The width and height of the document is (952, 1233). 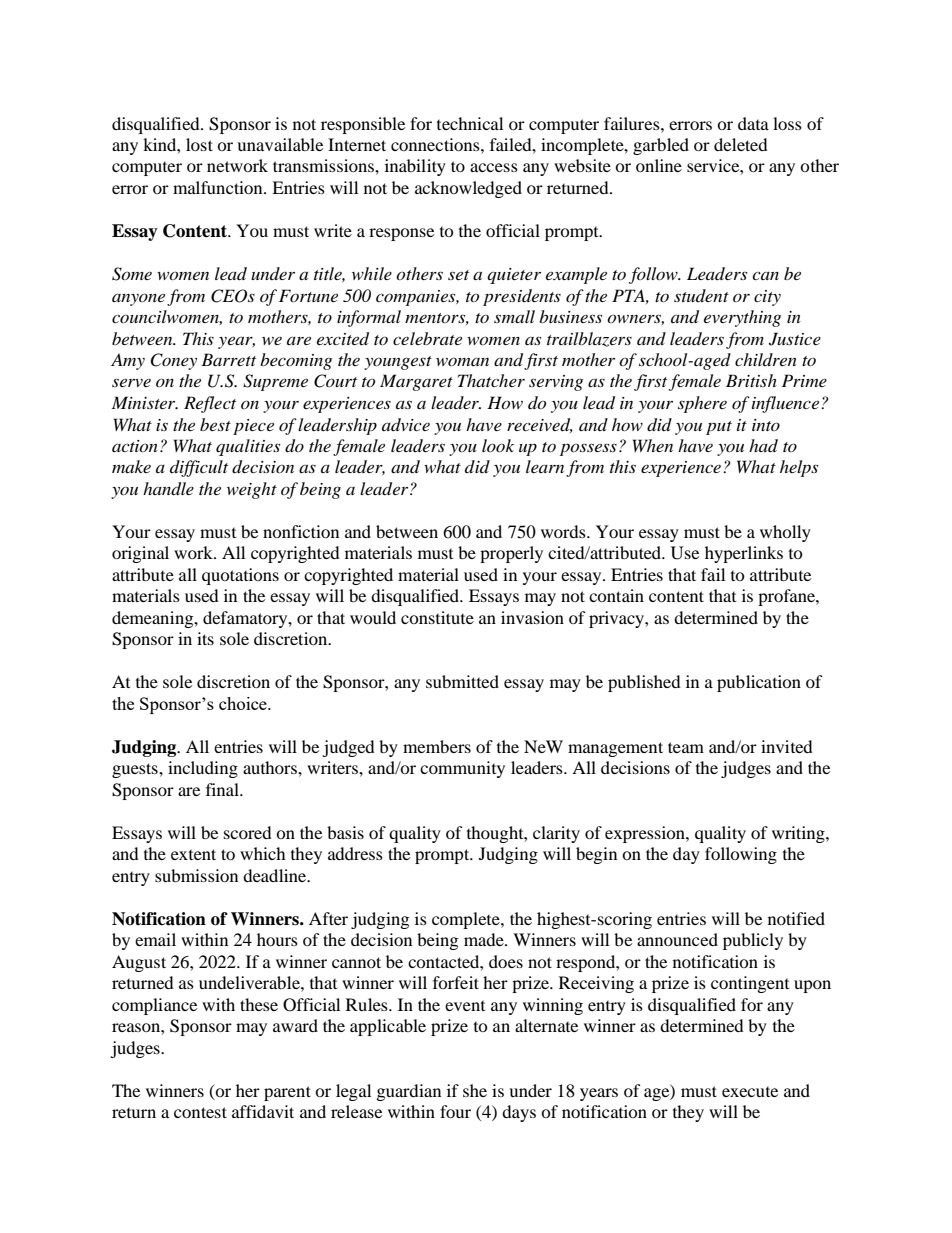 What do you see at coordinates (744, 554) in the document?
I see `hyperlinks` at bounding box center [744, 554].
